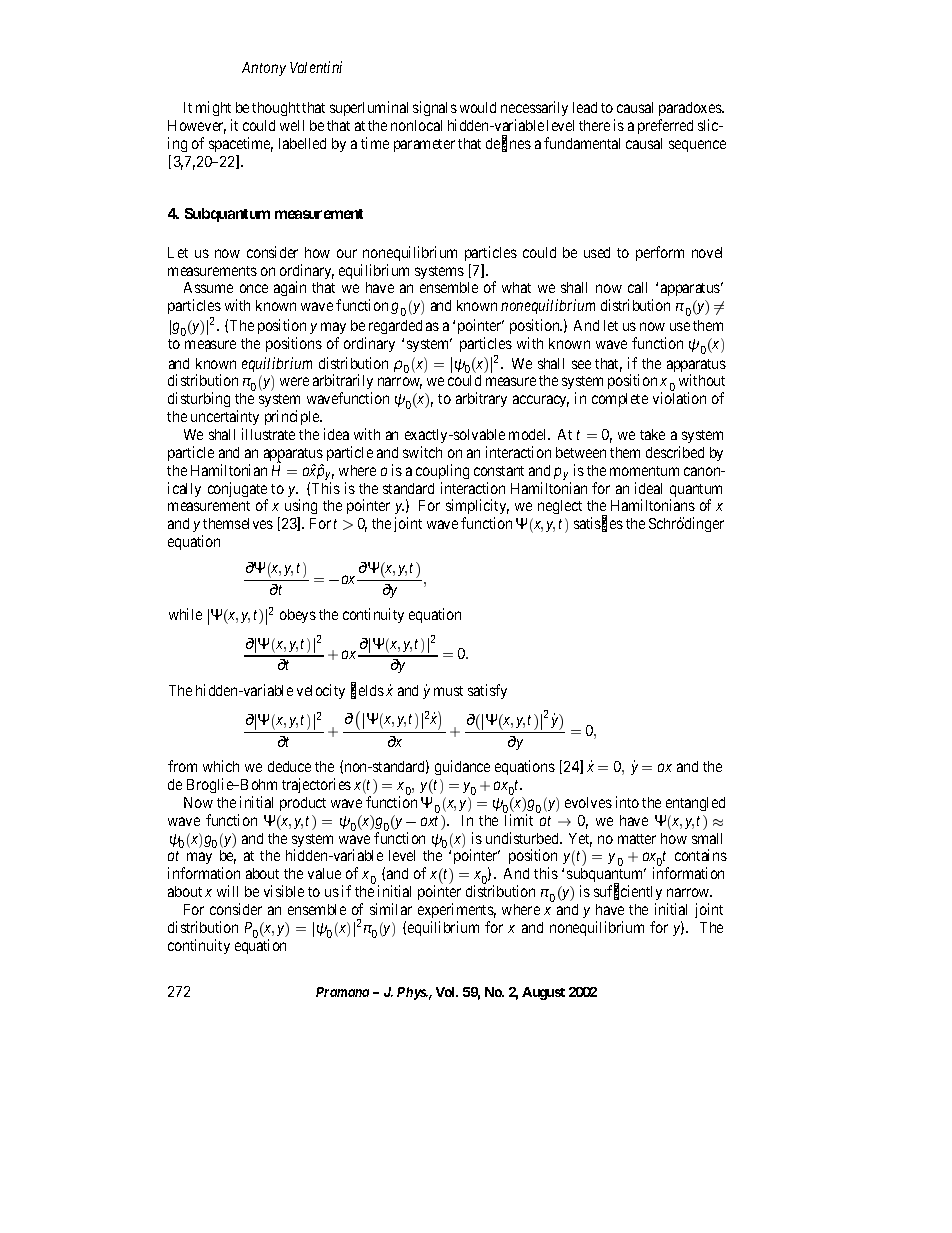  Describe the element at coordinates (435, 108) in the screenshot. I see `signals` at that location.
